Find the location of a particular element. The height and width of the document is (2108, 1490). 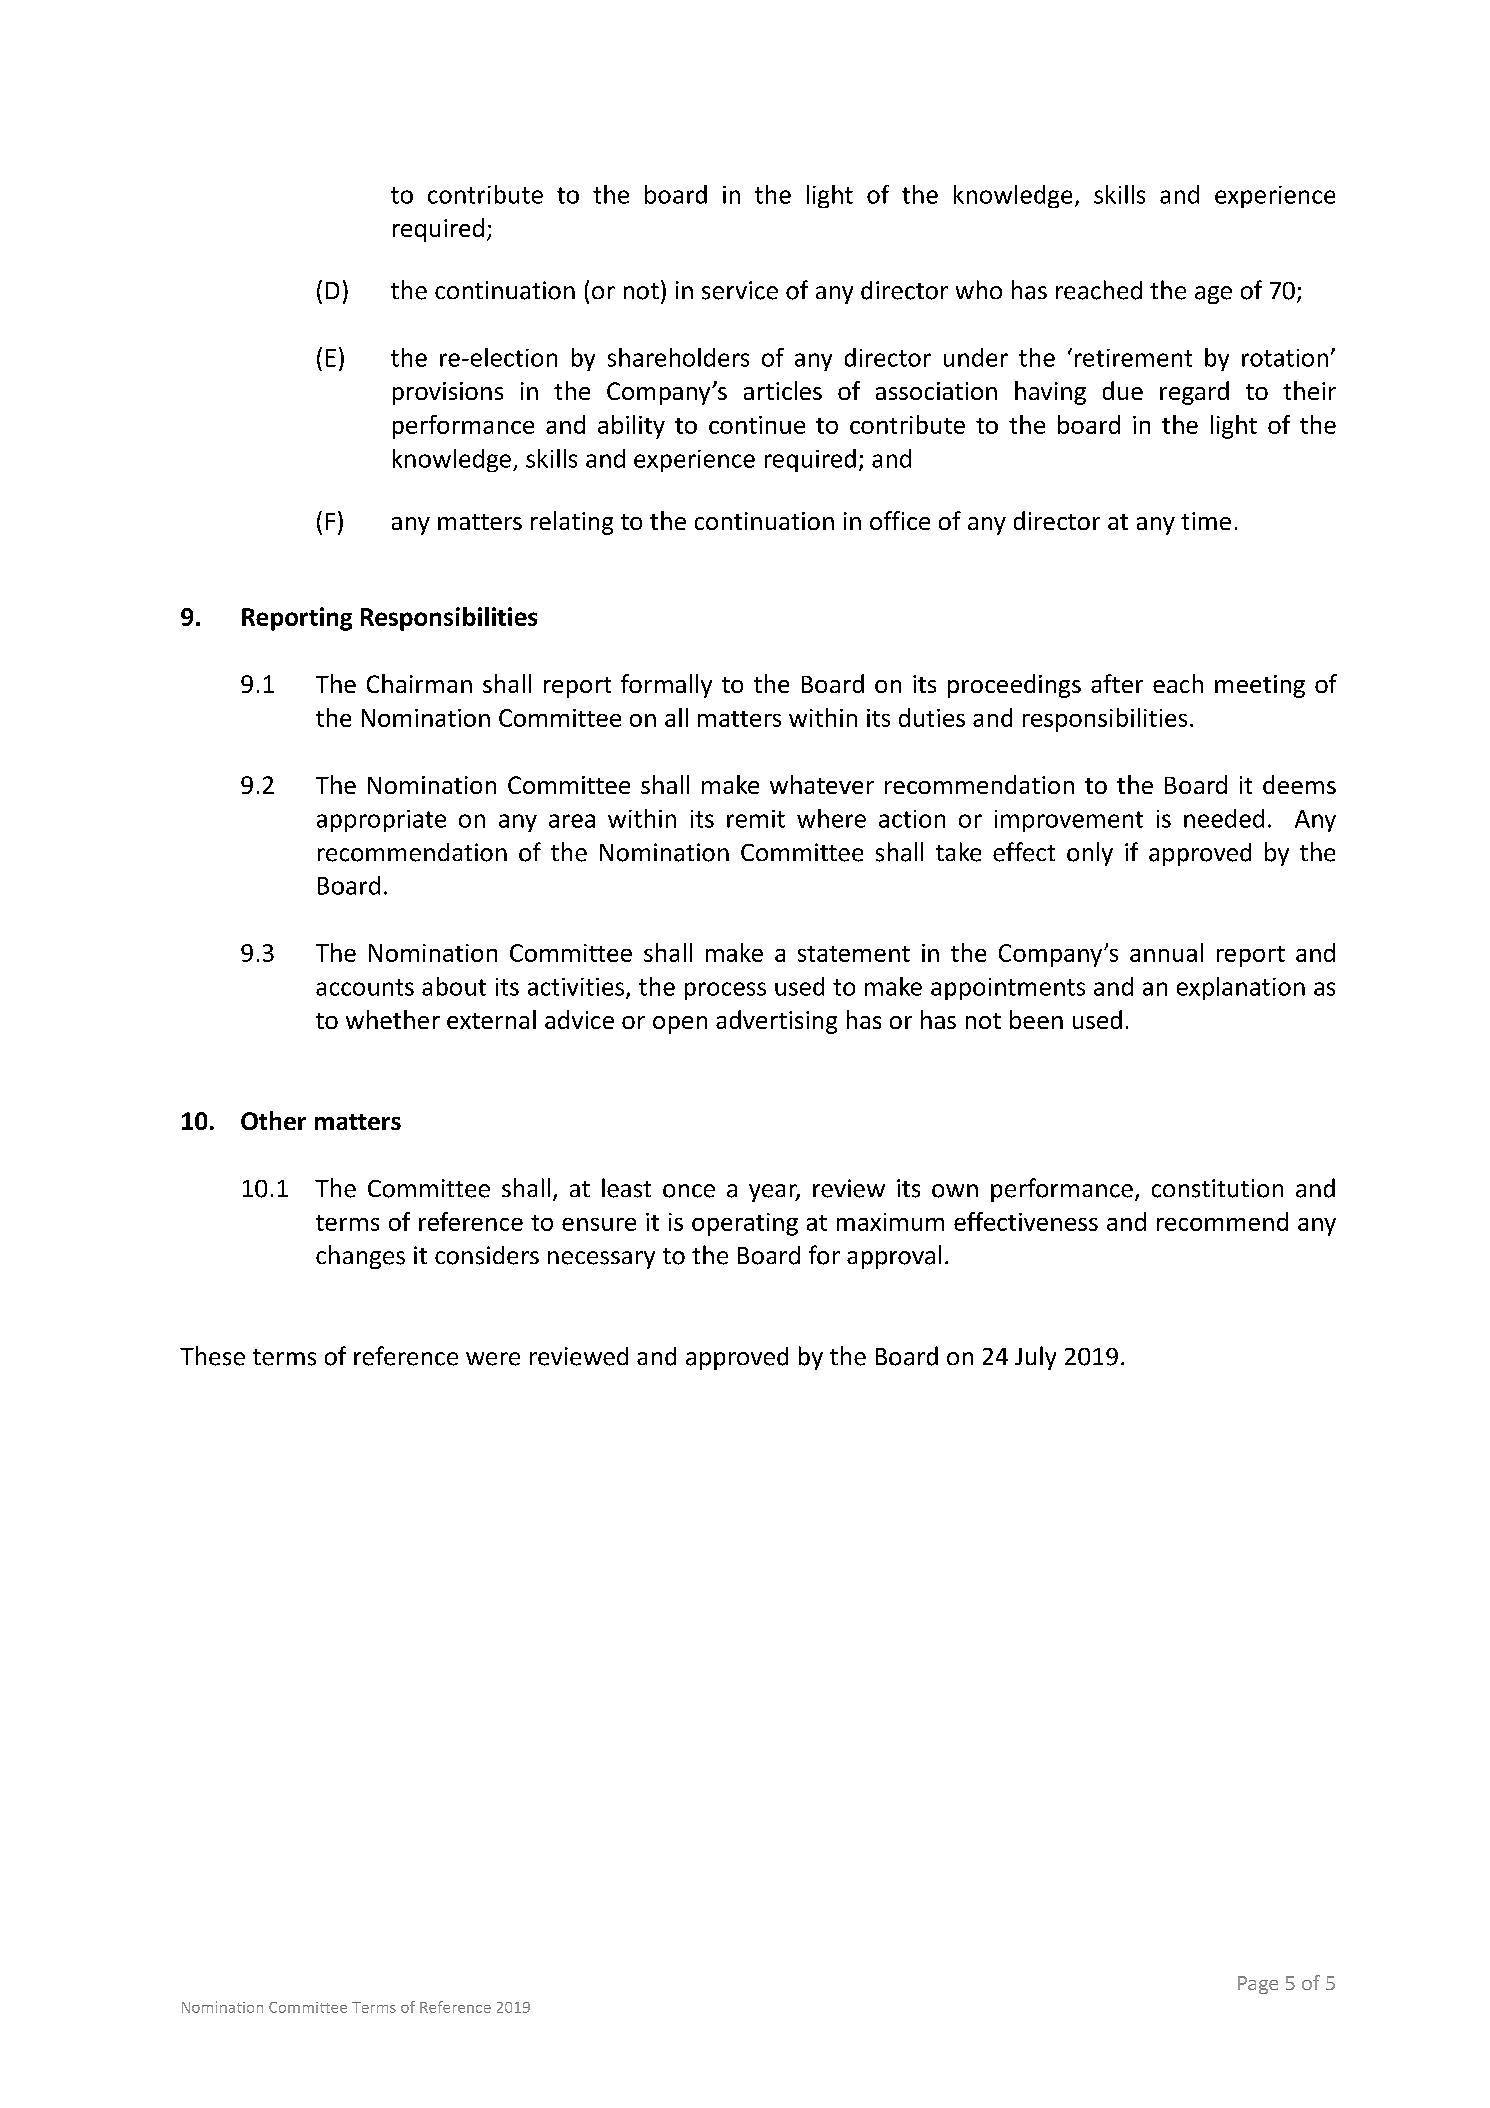

Page is located at coordinates (1258, 1985).
